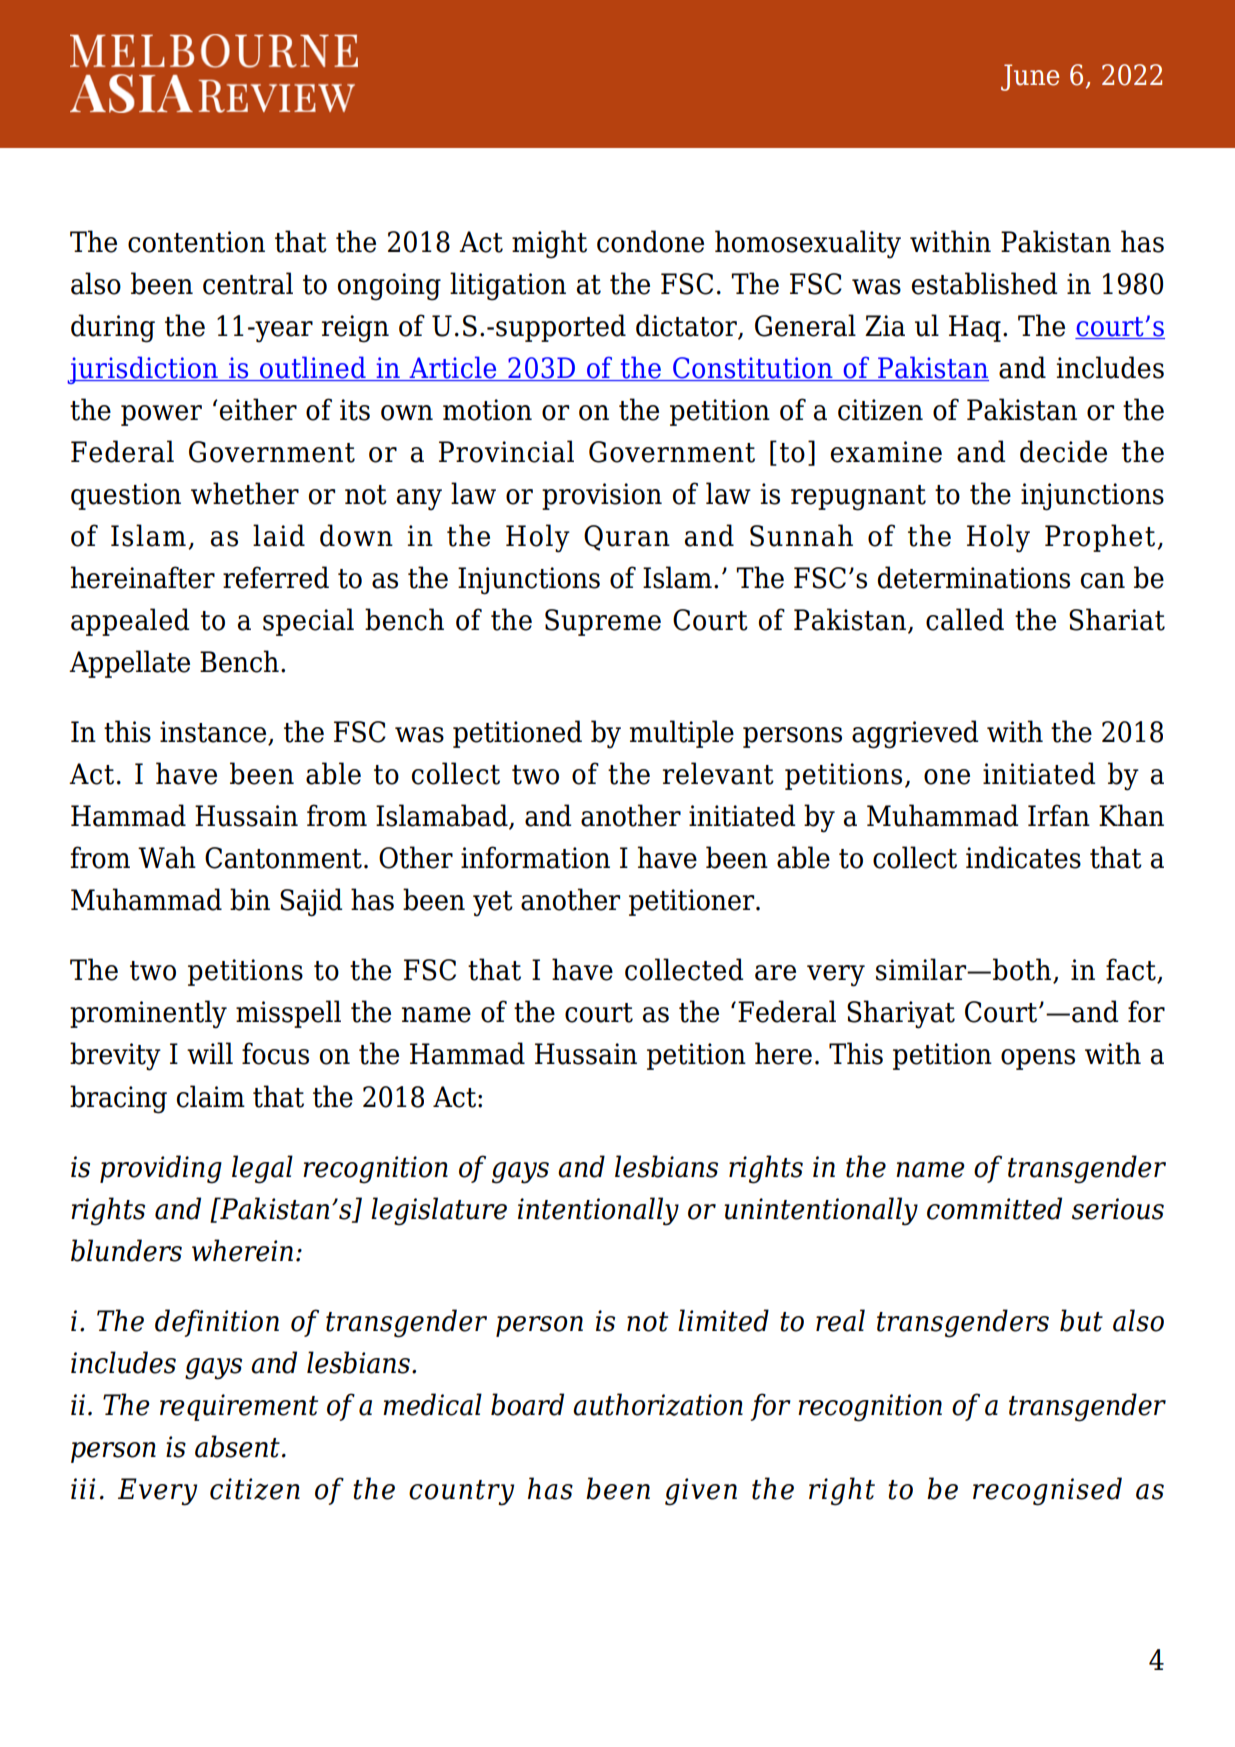 This page has height=1747, width=1235. Describe the element at coordinates (237, 1446) in the page. I see `absent` at that location.
